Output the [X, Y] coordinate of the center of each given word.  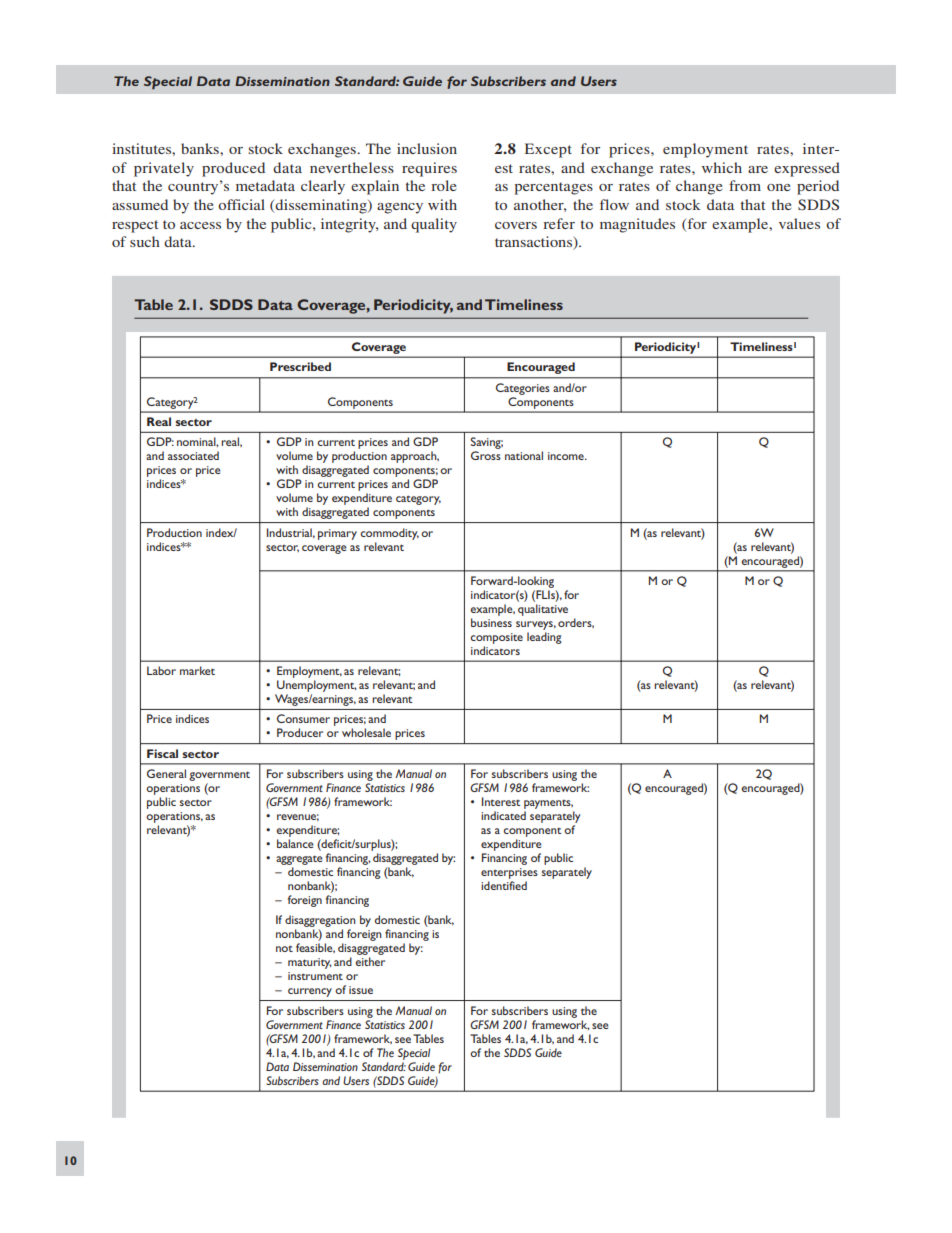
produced [233, 169]
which [722, 167]
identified [504, 885]
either [370, 961]
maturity [310, 963]
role [443, 185]
